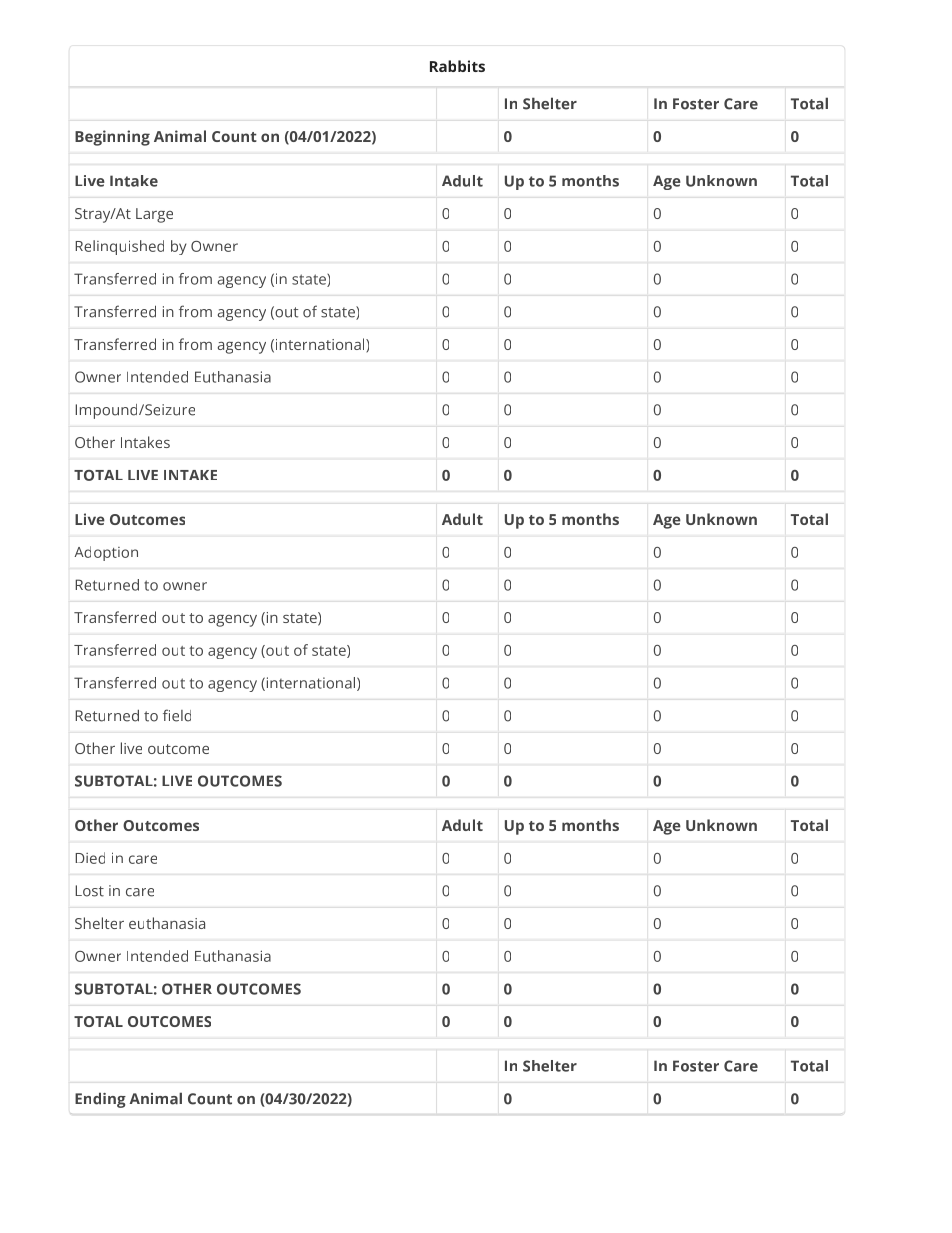 The width and height of the screenshot is (952, 1233). Describe the element at coordinates (100, 1100) in the screenshot. I see `Ending` at that location.
